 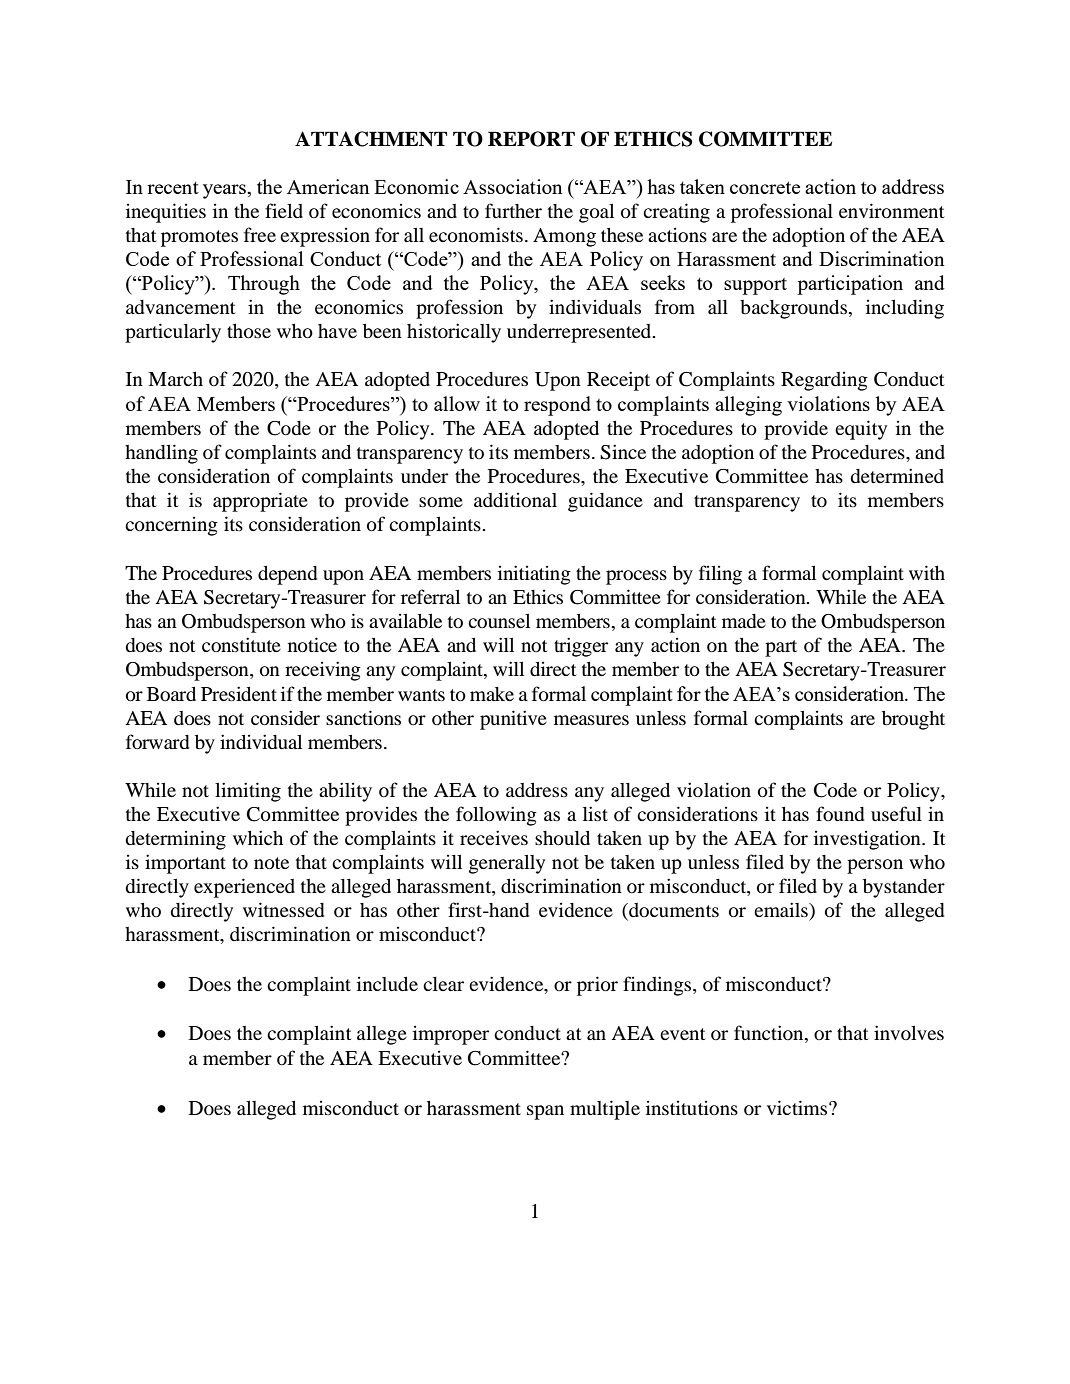 I want to click on years, so click(x=226, y=191).
